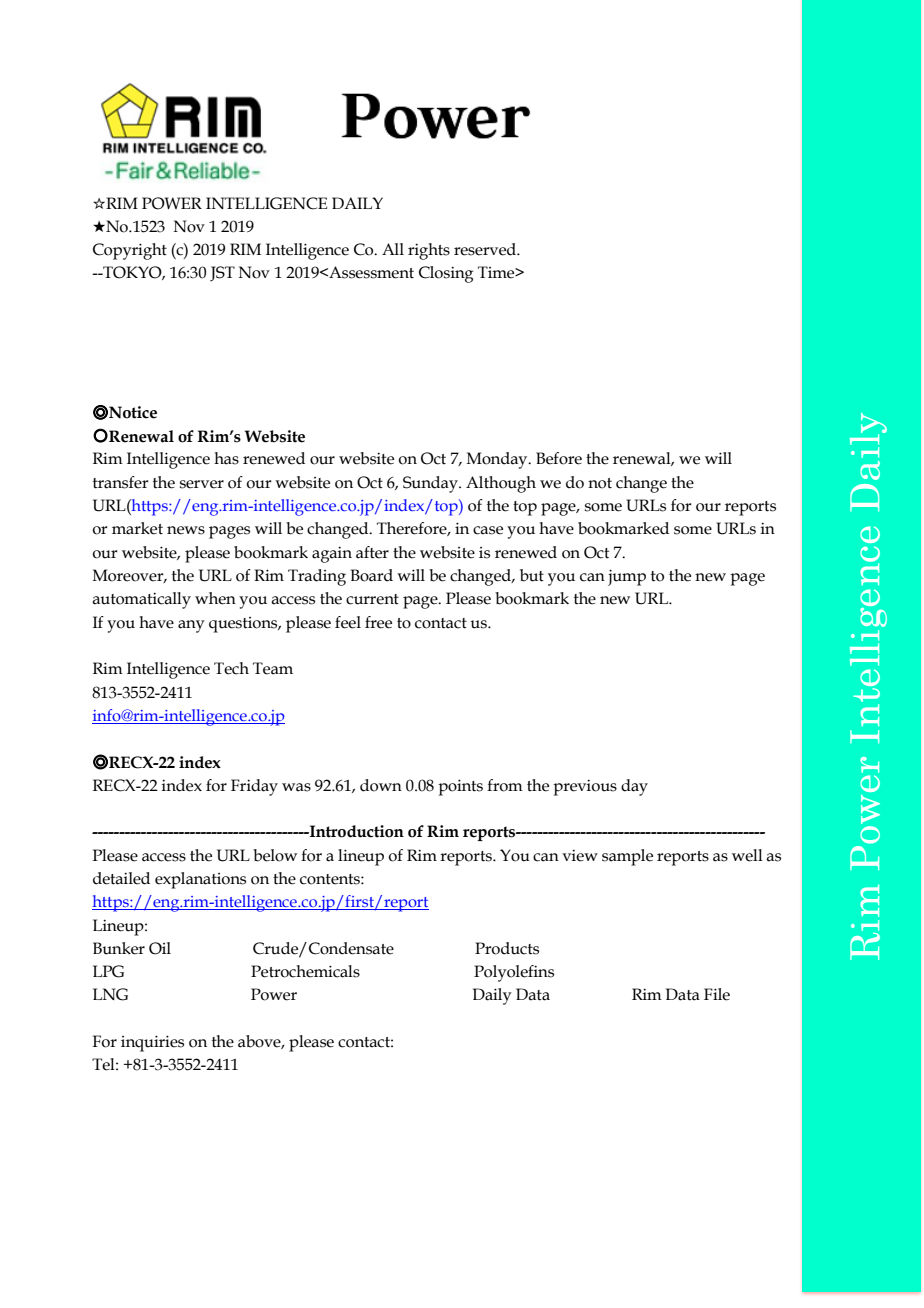 Image resolution: width=924 pixels, height=1308 pixels. Describe the element at coordinates (191, 626) in the page. I see `any` at that location.
